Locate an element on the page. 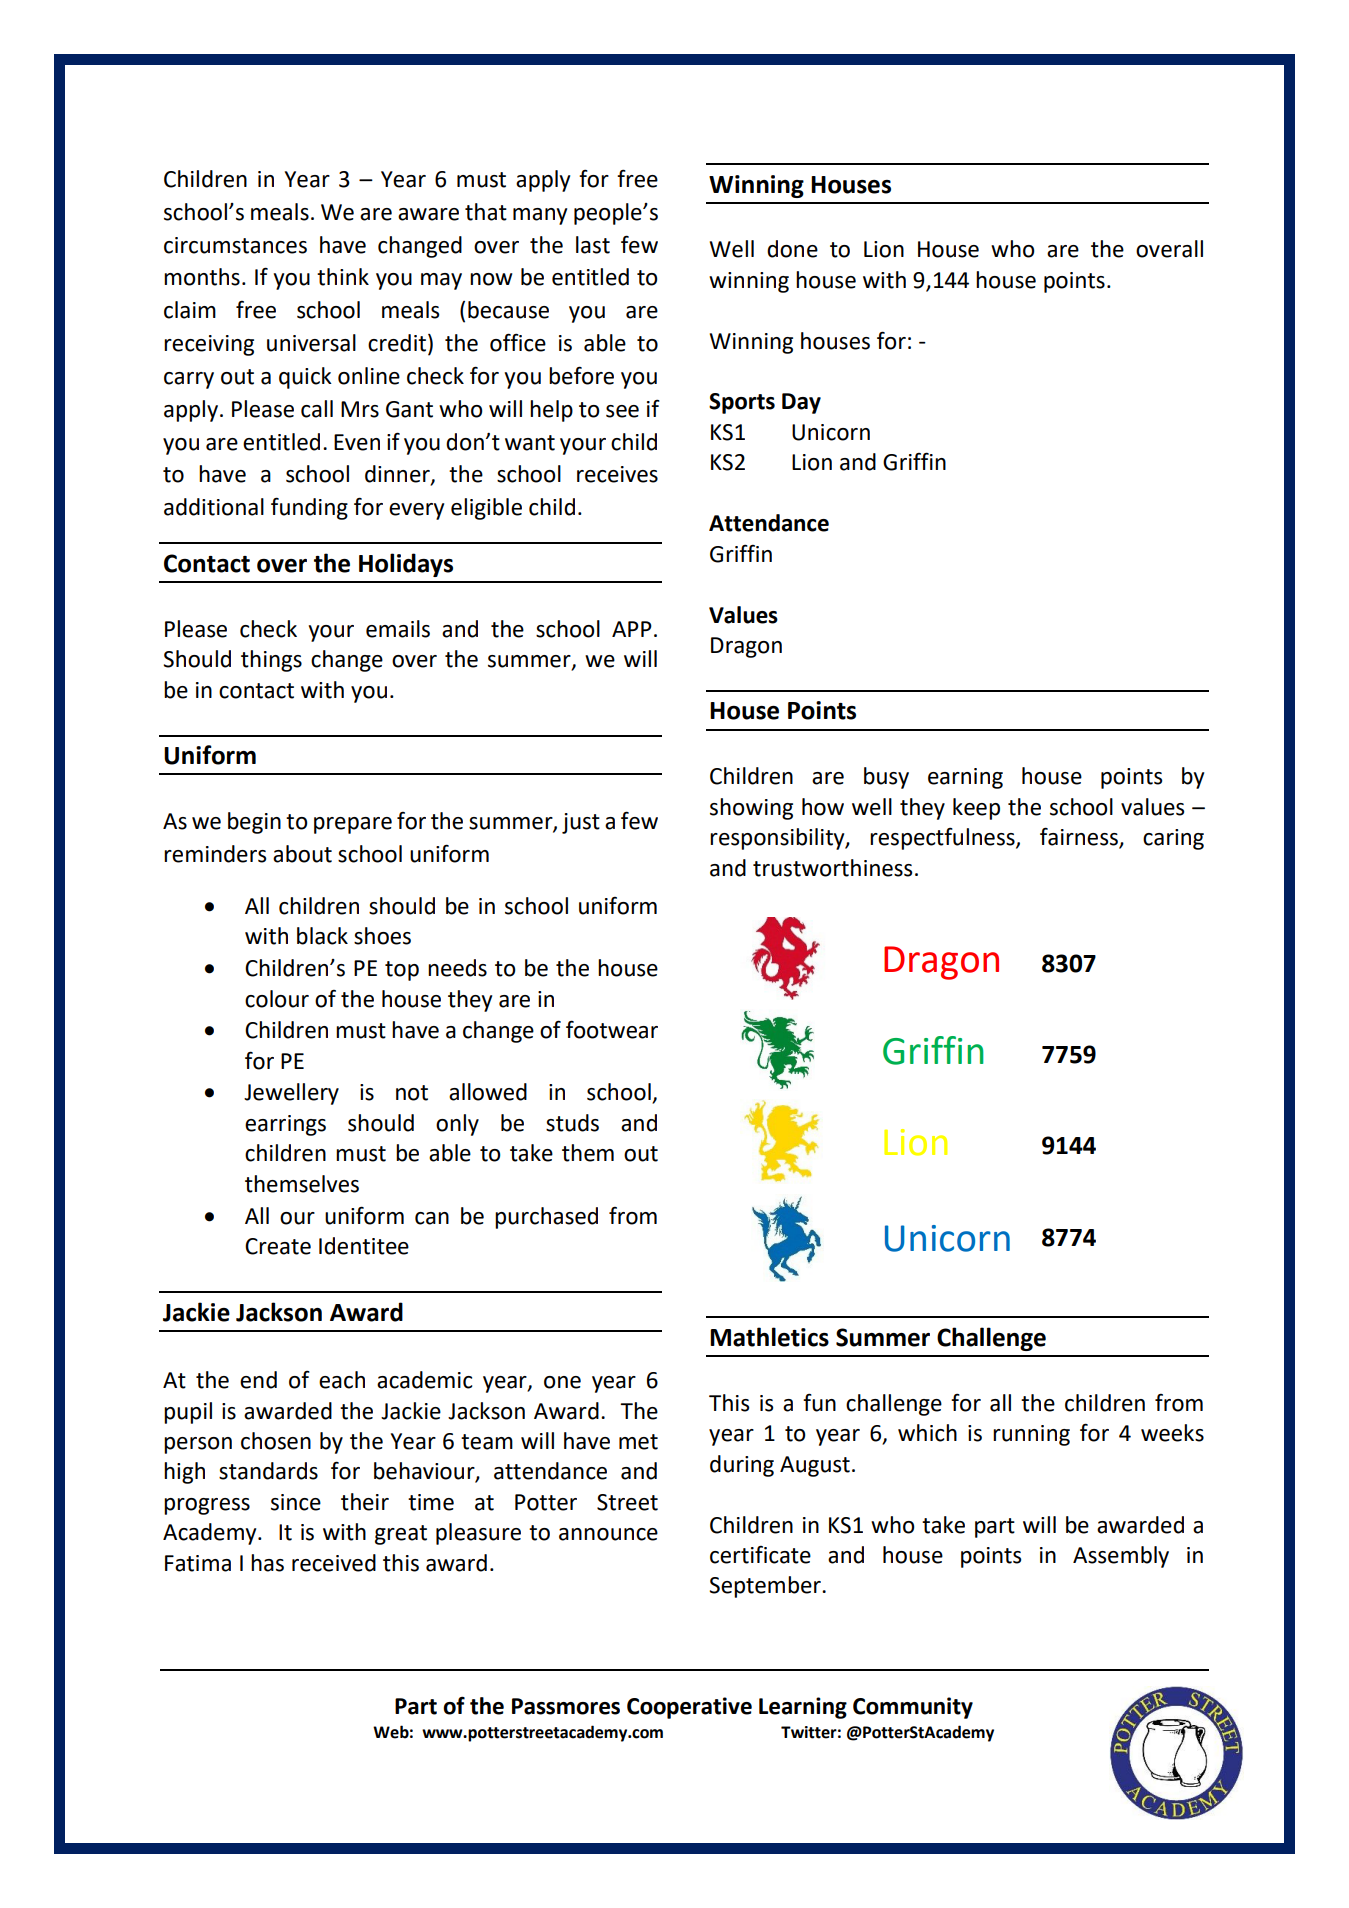 This page has height=1908, width=1349. done is located at coordinates (792, 249).
